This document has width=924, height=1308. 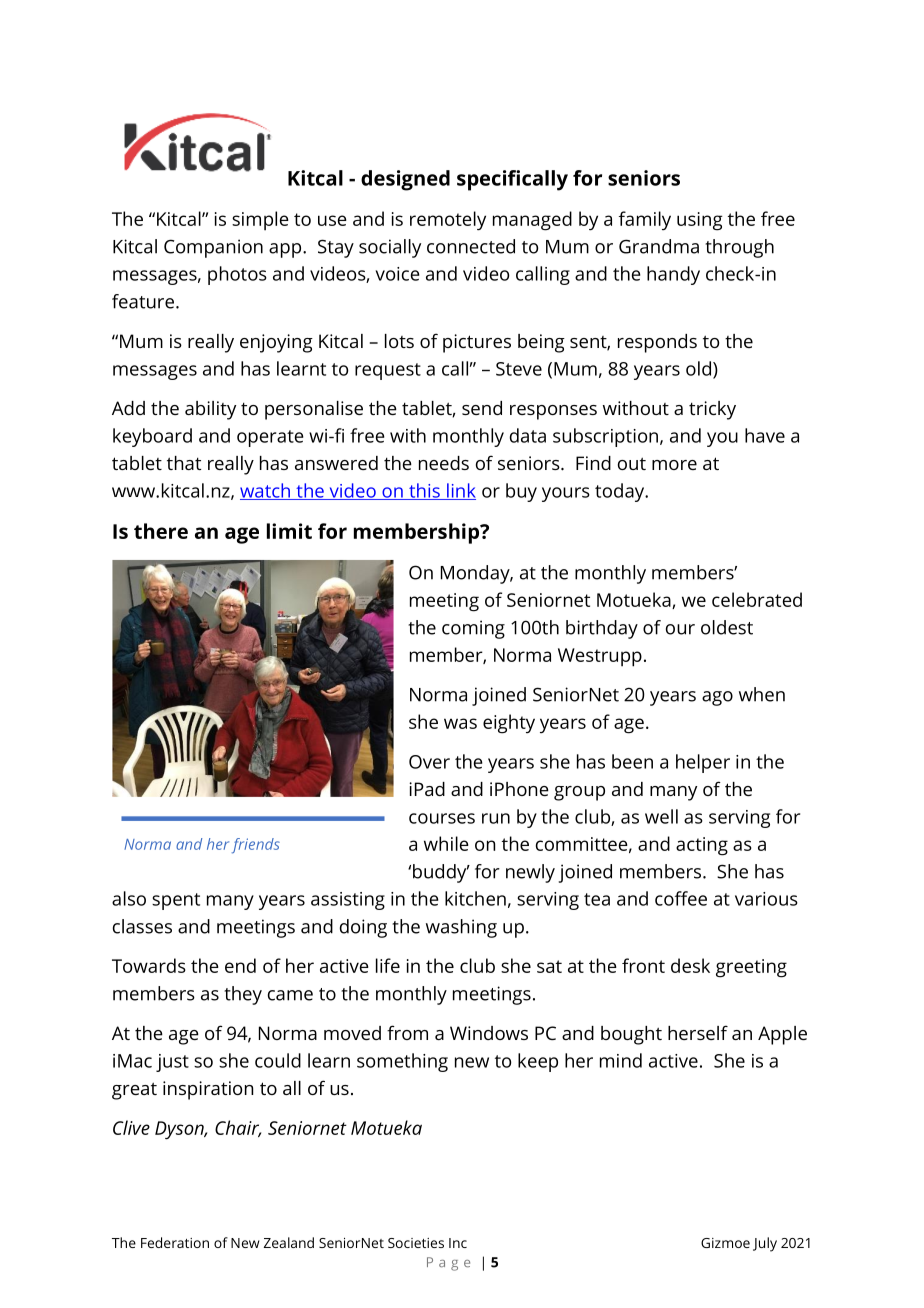 I want to click on that, so click(x=184, y=463).
